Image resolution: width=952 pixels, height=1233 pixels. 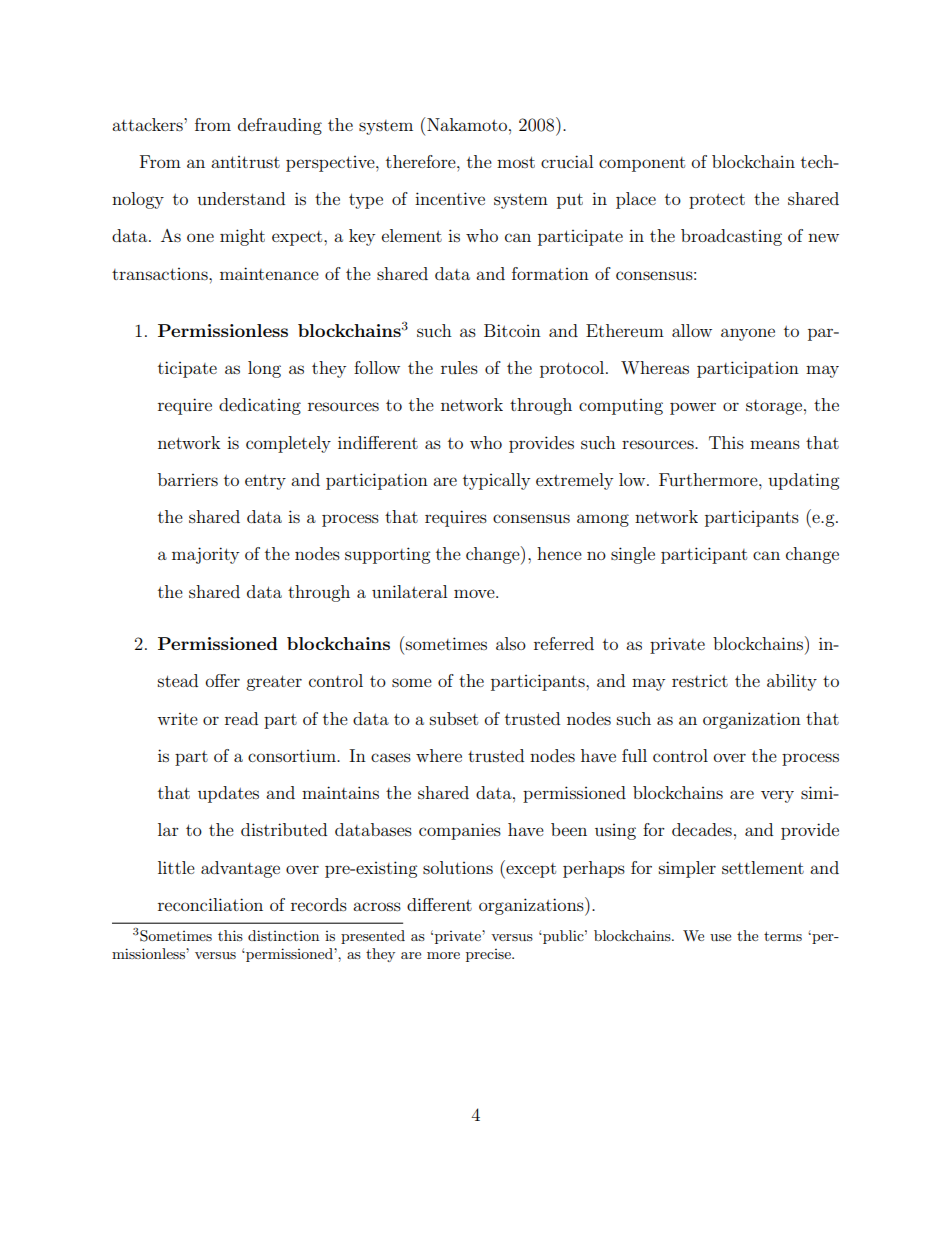 What do you see at coordinates (264, 369) in the screenshot?
I see `long` at bounding box center [264, 369].
